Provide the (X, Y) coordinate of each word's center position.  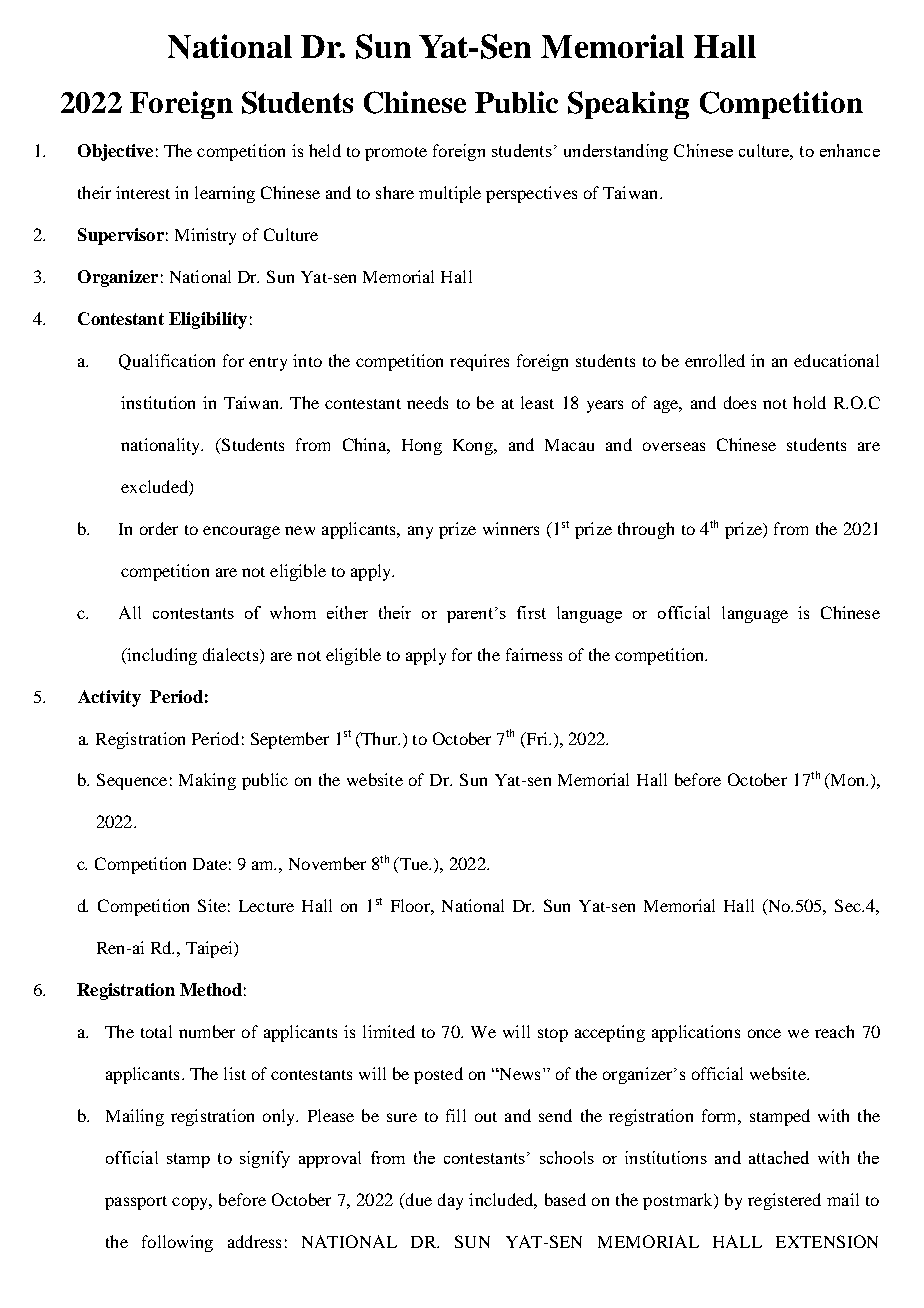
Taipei (210, 949)
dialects (232, 654)
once (764, 1033)
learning (225, 194)
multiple (450, 194)
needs (427, 402)
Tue (414, 865)
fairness (534, 654)
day (450, 1201)
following (177, 1243)
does (740, 402)
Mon (847, 781)
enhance (850, 150)
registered (784, 1201)
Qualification (167, 362)
